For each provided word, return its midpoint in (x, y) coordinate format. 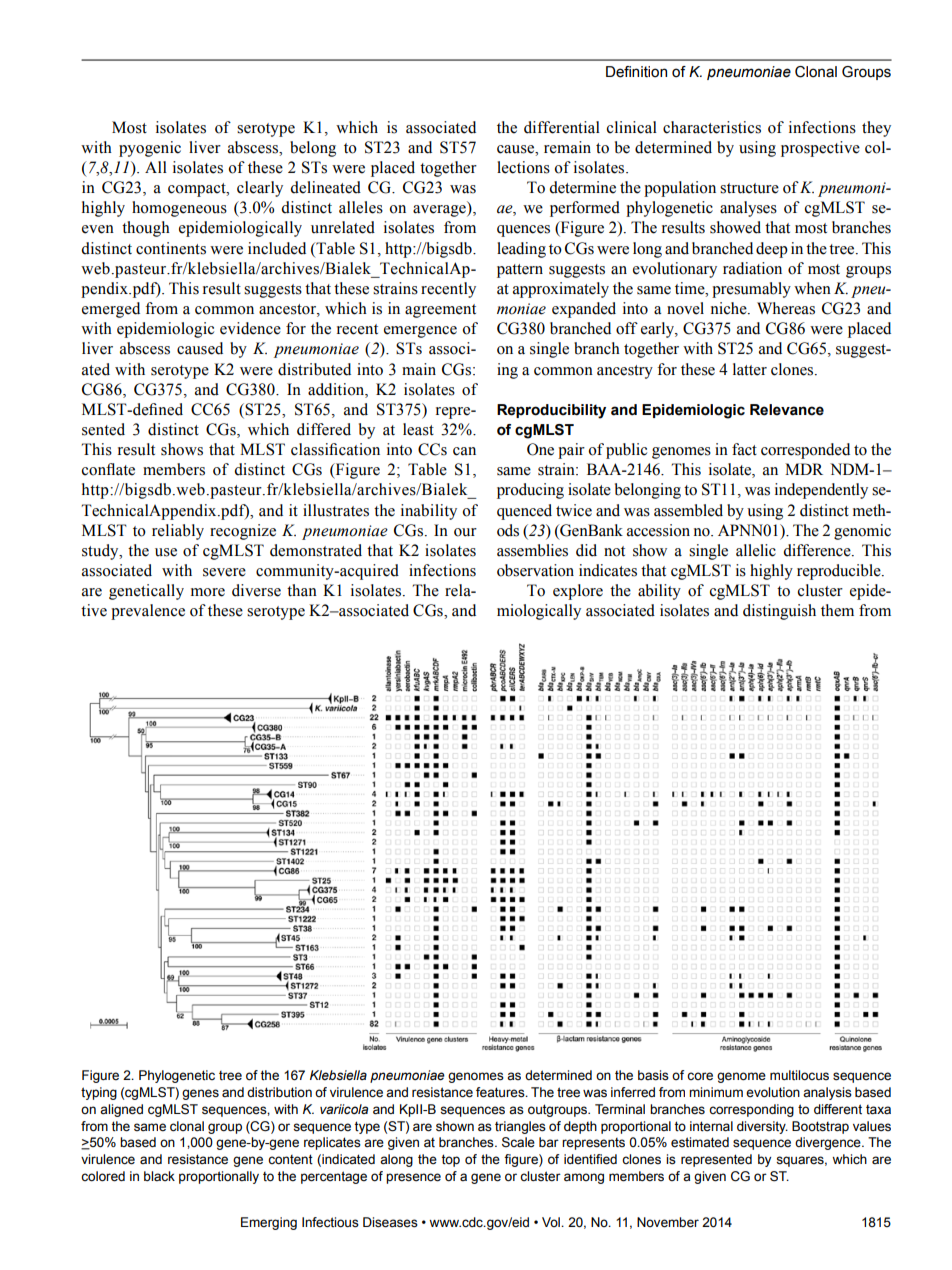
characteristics (712, 127)
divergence (829, 1143)
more (208, 592)
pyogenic (150, 149)
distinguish (779, 612)
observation (535, 570)
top (451, 1160)
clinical (632, 127)
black (159, 1176)
